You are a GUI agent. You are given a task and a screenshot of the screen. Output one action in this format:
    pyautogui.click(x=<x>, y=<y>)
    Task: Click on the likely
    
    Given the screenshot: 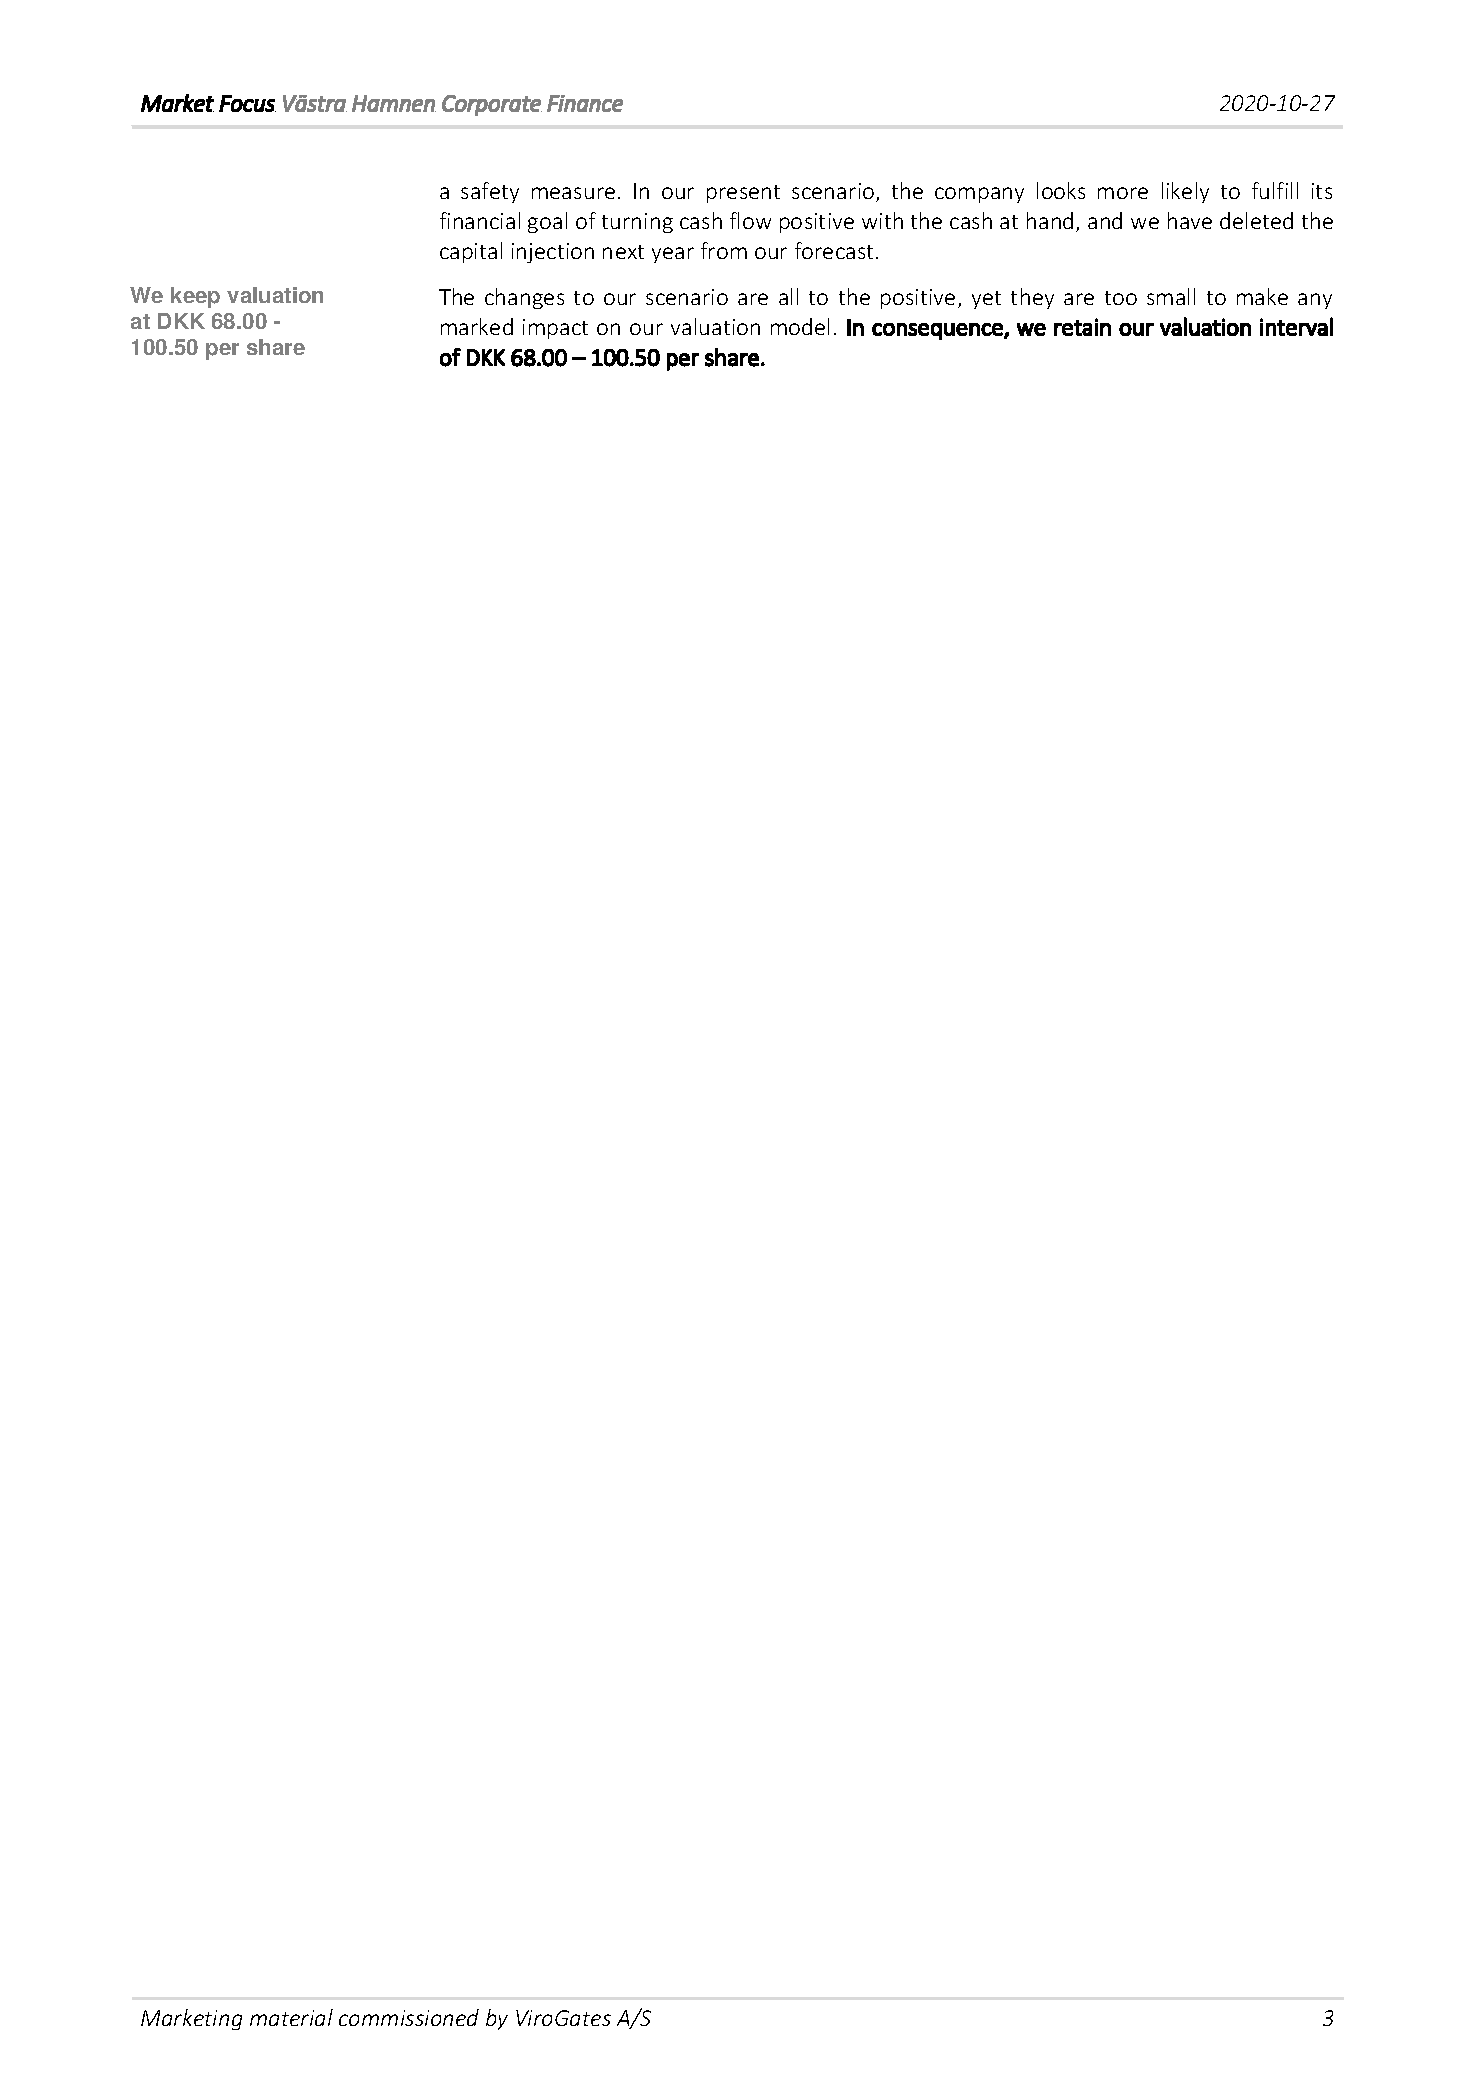 What is the action you would take?
    pyautogui.click(x=1185, y=192)
